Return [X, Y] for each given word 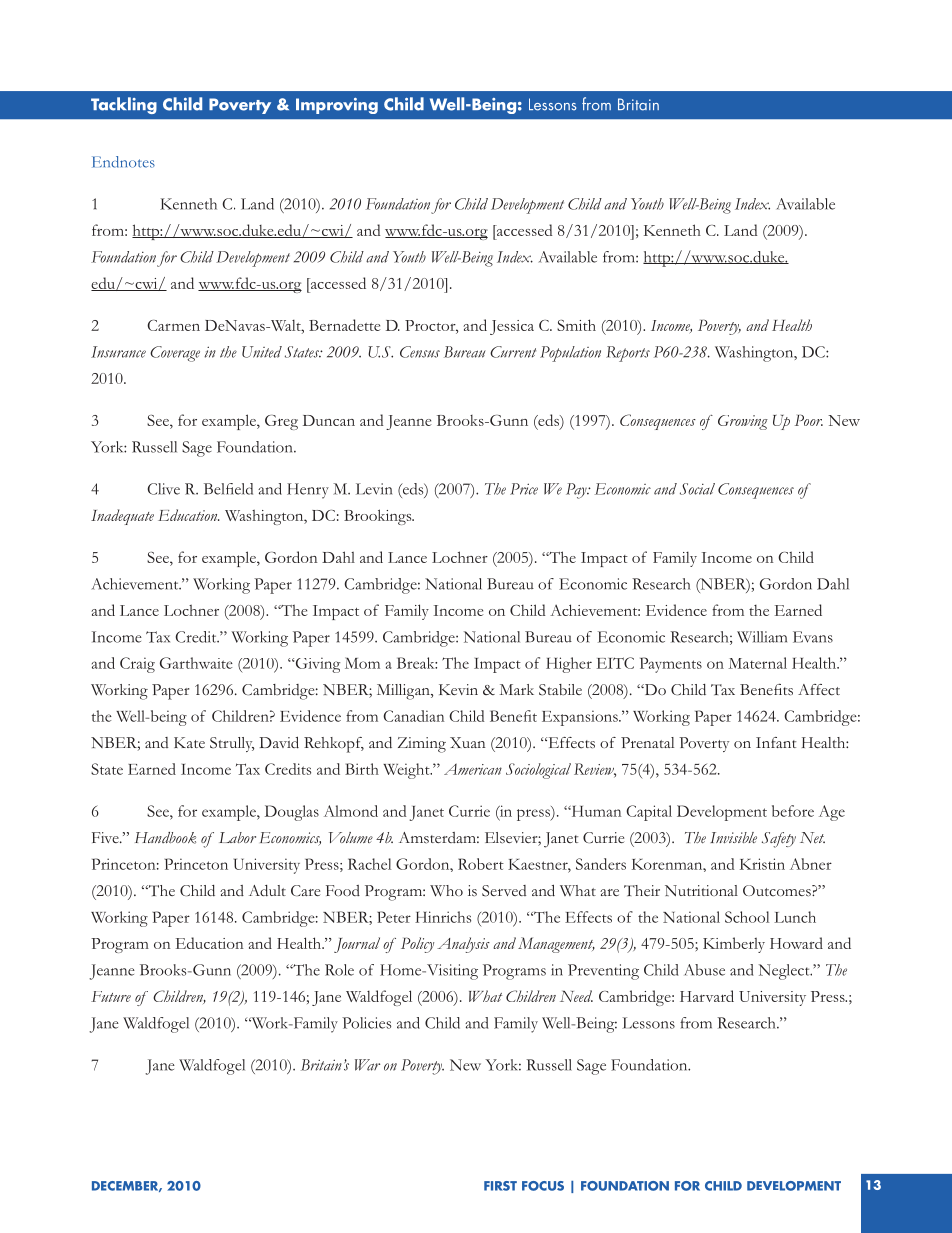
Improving [337, 106]
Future [111, 996]
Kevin [458, 689]
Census [420, 352]
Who [446, 891]
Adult [267, 890]
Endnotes [123, 162]
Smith [576, 325]
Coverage [175, 354]
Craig [137, 665]
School [747, 917]
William [762, 637]
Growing [743, 422]
